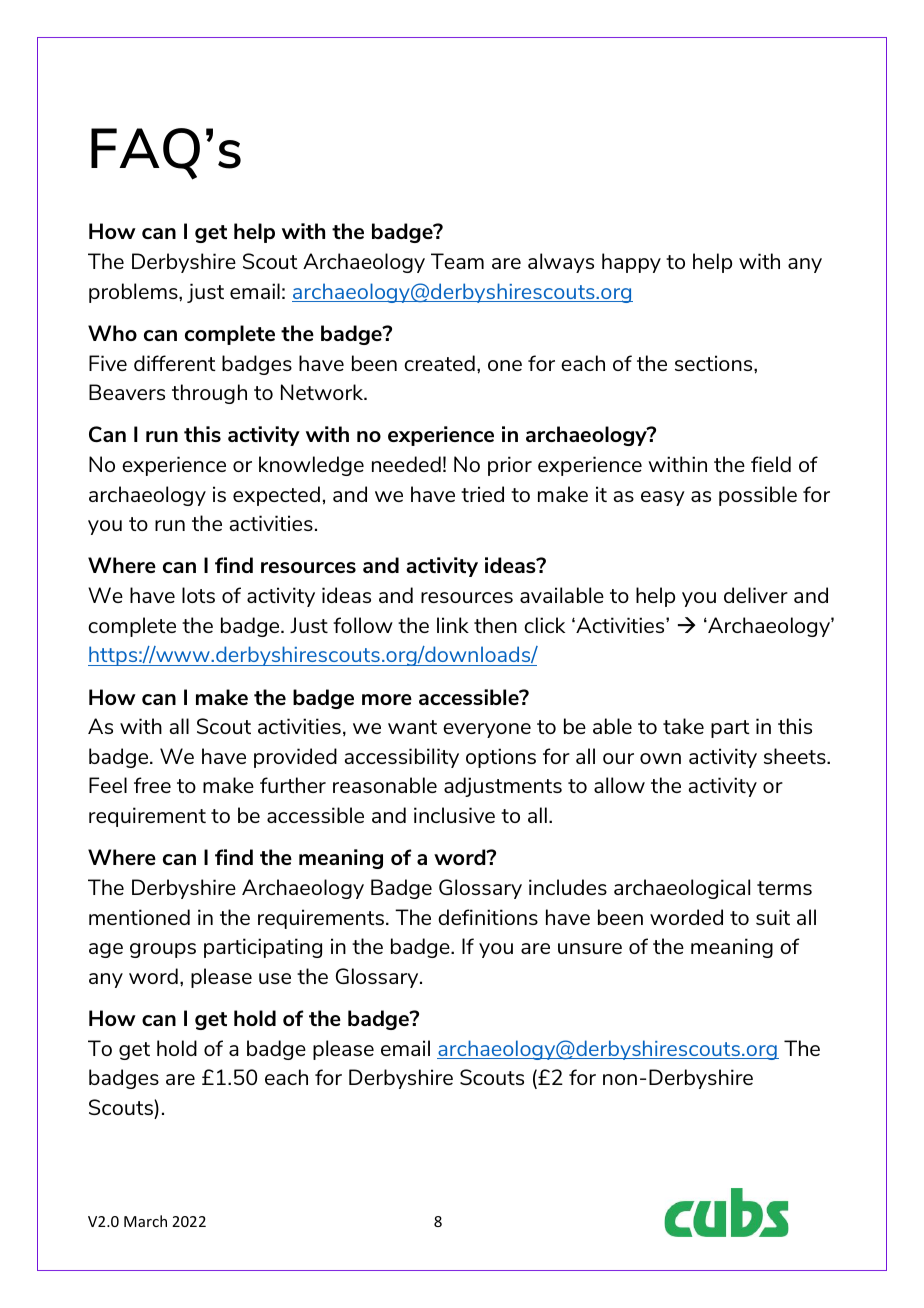 The width and height of the page is (924, 1308). I want to click on free, so click(152, 785).
